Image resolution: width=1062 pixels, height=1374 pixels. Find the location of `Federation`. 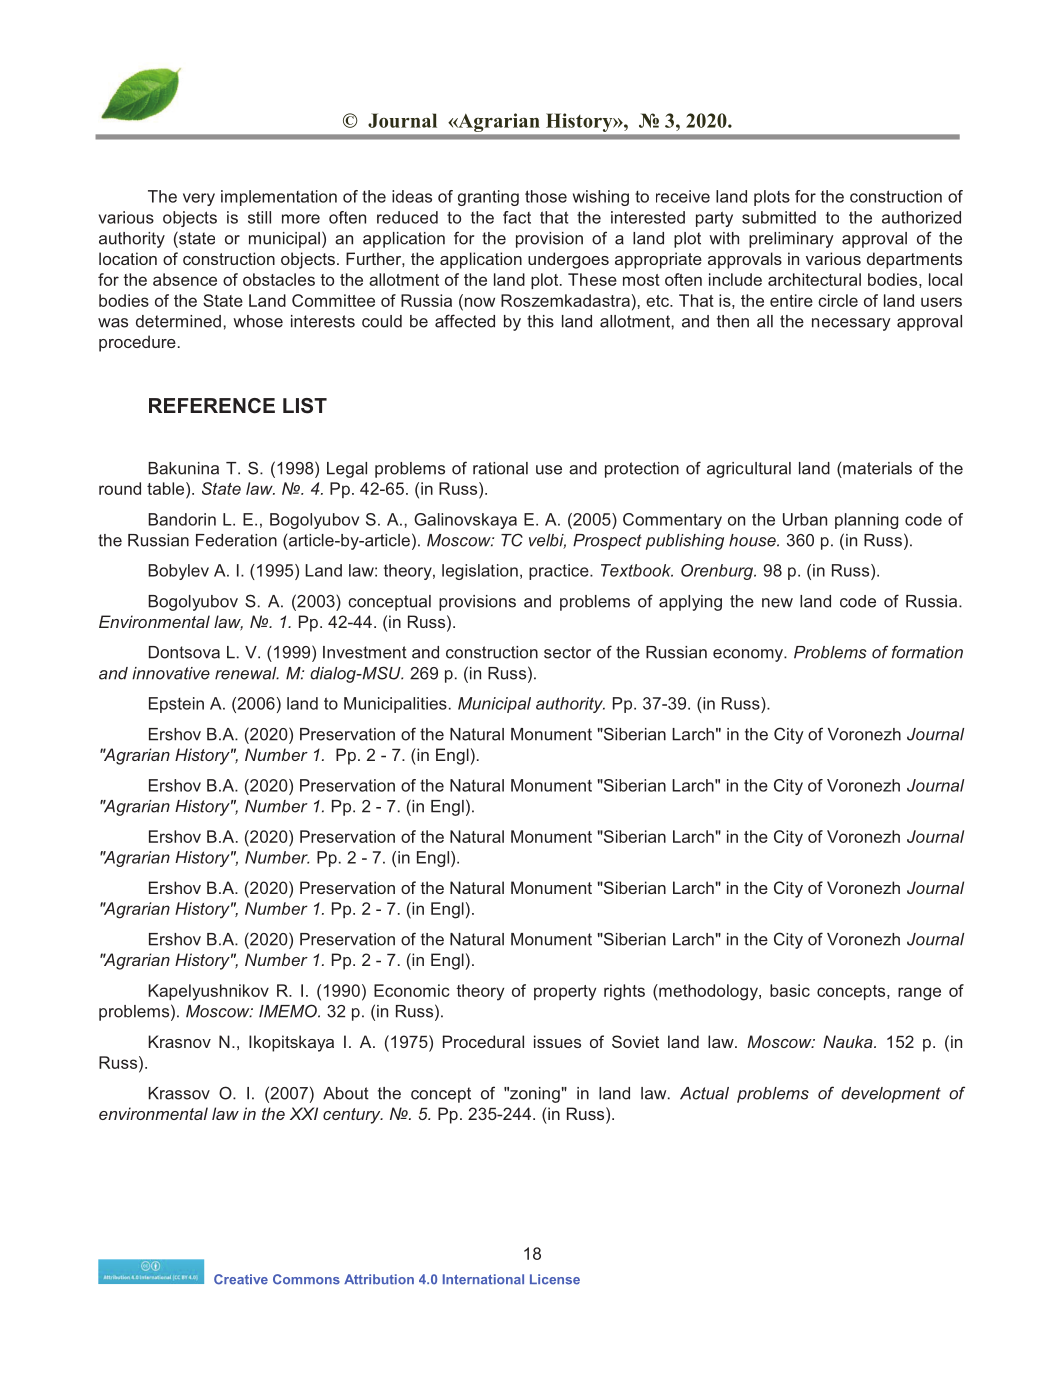

Federation is located at coordinates (236, 540).
